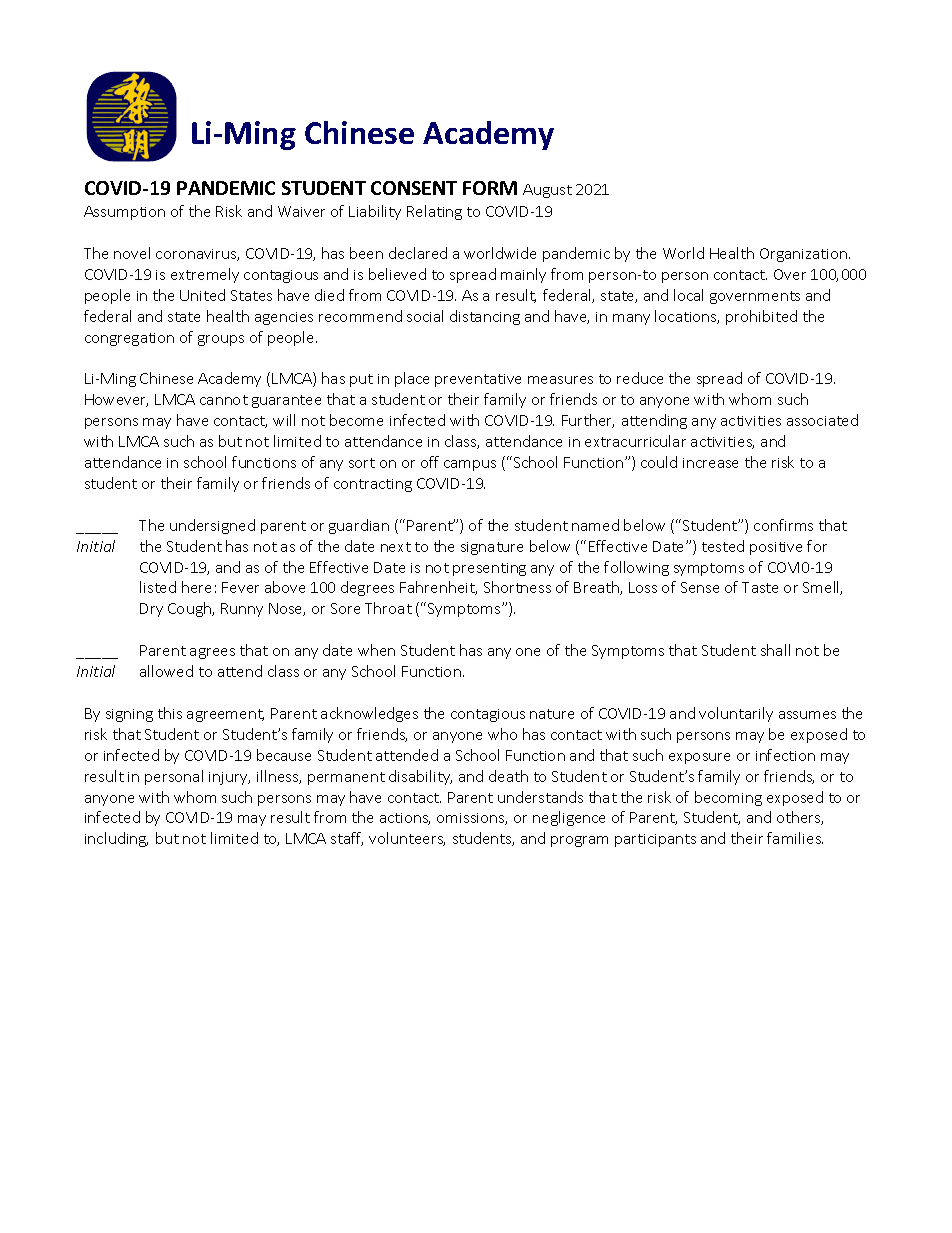 The image size is (952, 1233). What do you see at coordinates (517, 587) in the screenshot?
I see `Shortness` at bounding box center [517, 587].
